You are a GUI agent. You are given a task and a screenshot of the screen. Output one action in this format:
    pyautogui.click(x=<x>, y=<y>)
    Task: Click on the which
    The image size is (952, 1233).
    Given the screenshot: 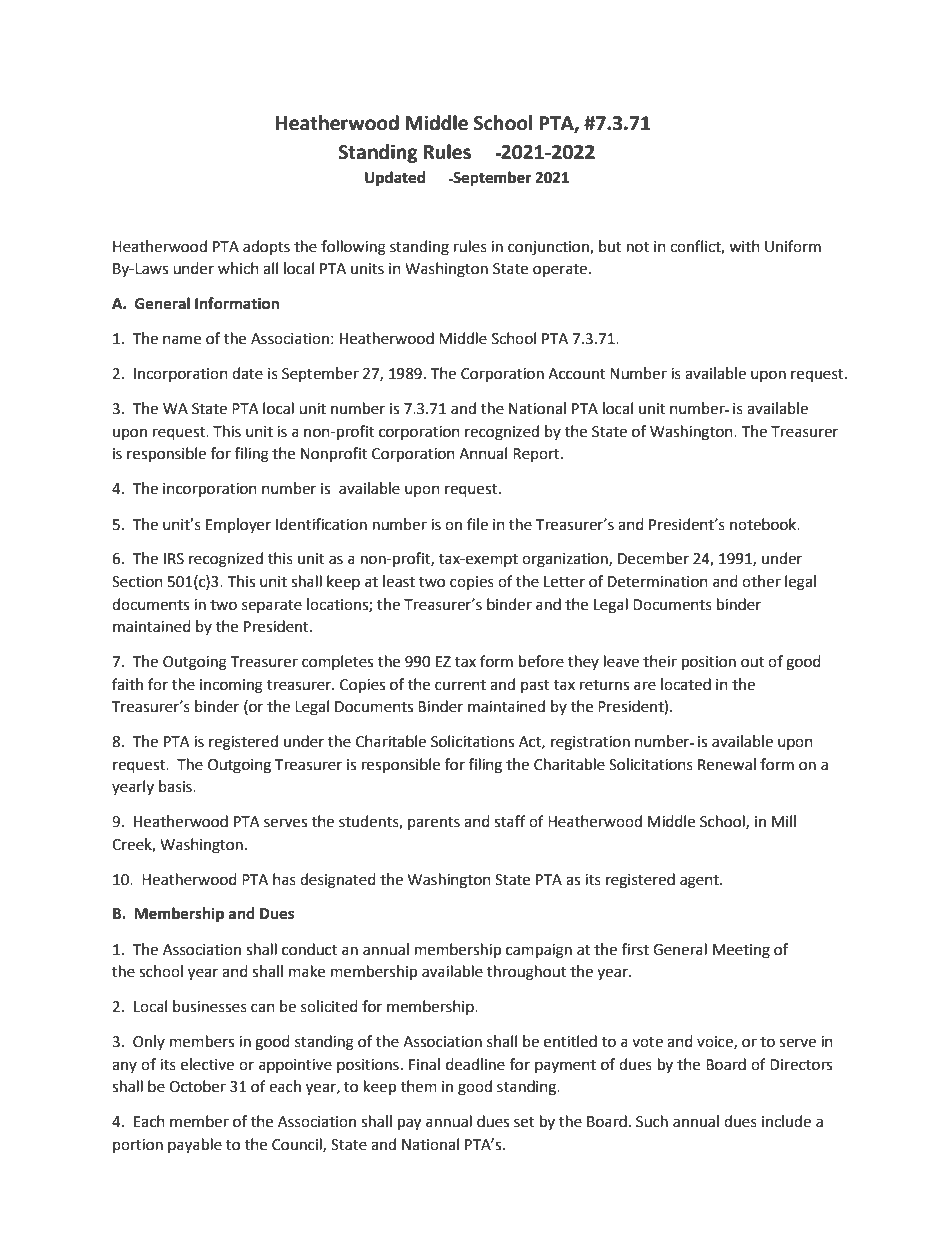 What is the action you would take?
    pyautogui.click(x=238, y=268)
